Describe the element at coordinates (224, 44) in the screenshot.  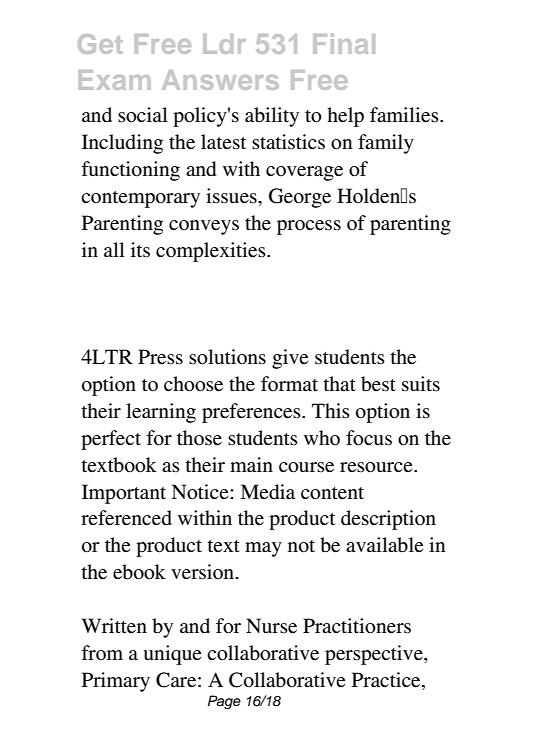
I see `Ldr` at that location.
